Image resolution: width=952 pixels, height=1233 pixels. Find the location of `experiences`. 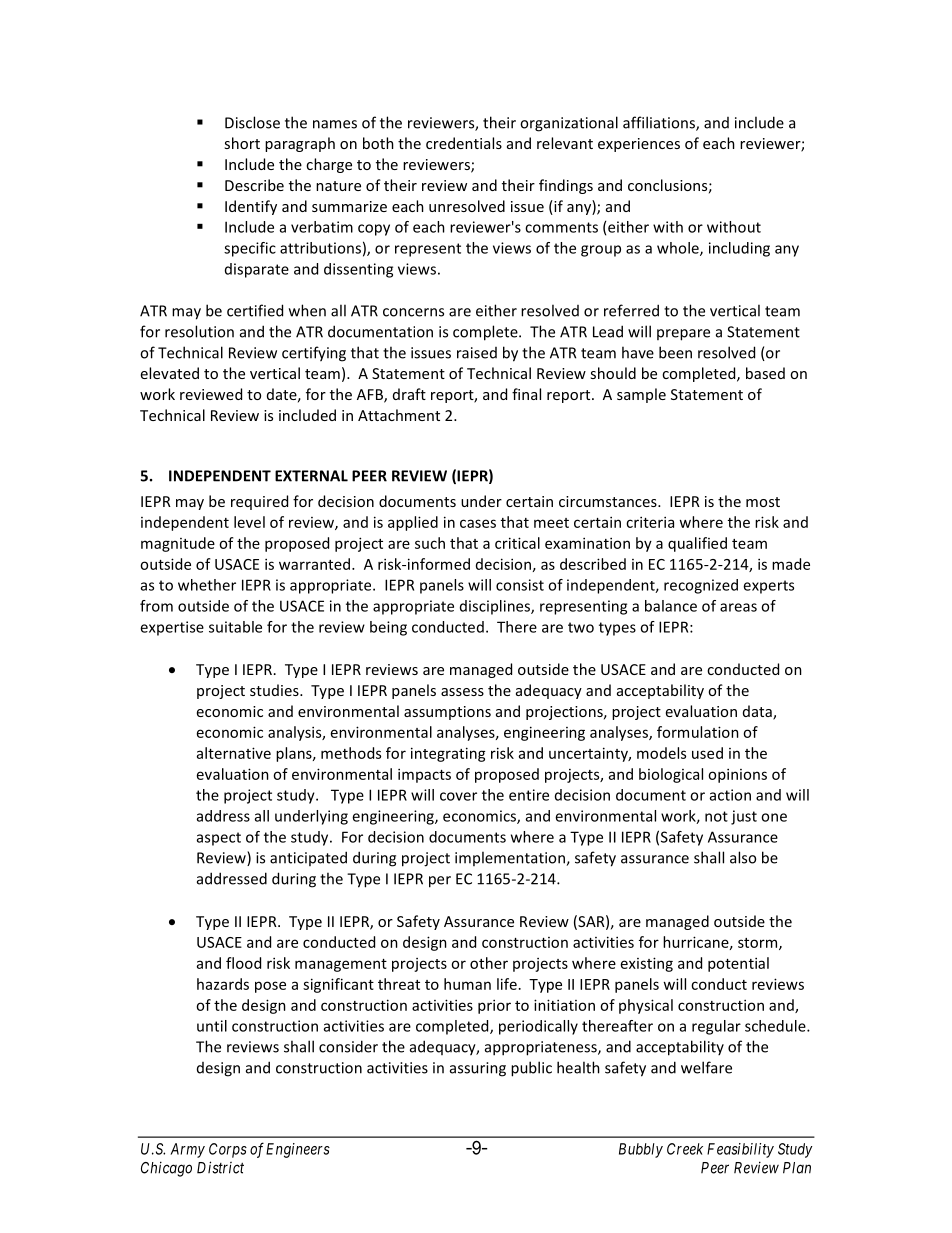

experiences is located at coordinates (639, 145).
